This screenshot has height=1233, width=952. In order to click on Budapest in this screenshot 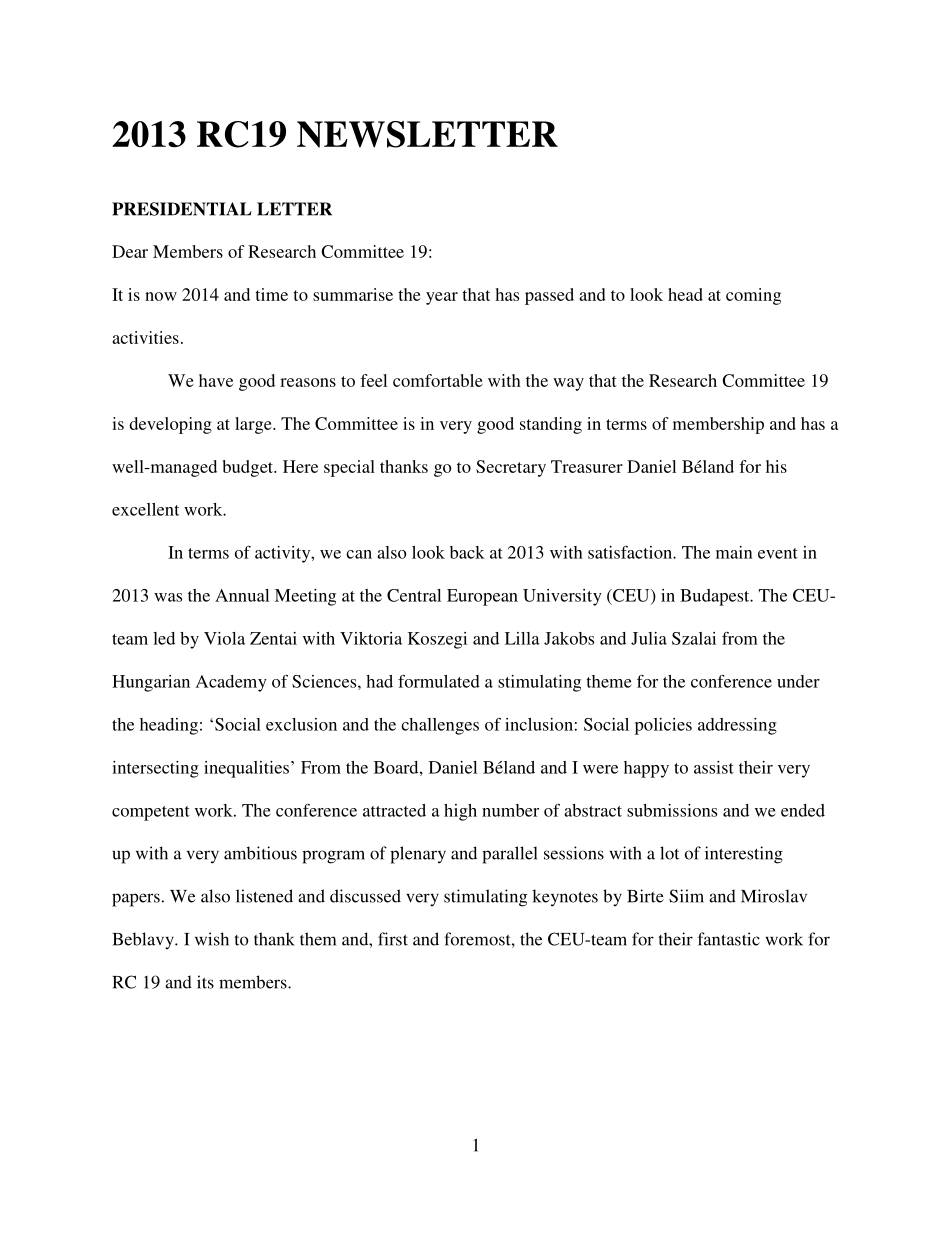, I will do `click(716, 597)`.
